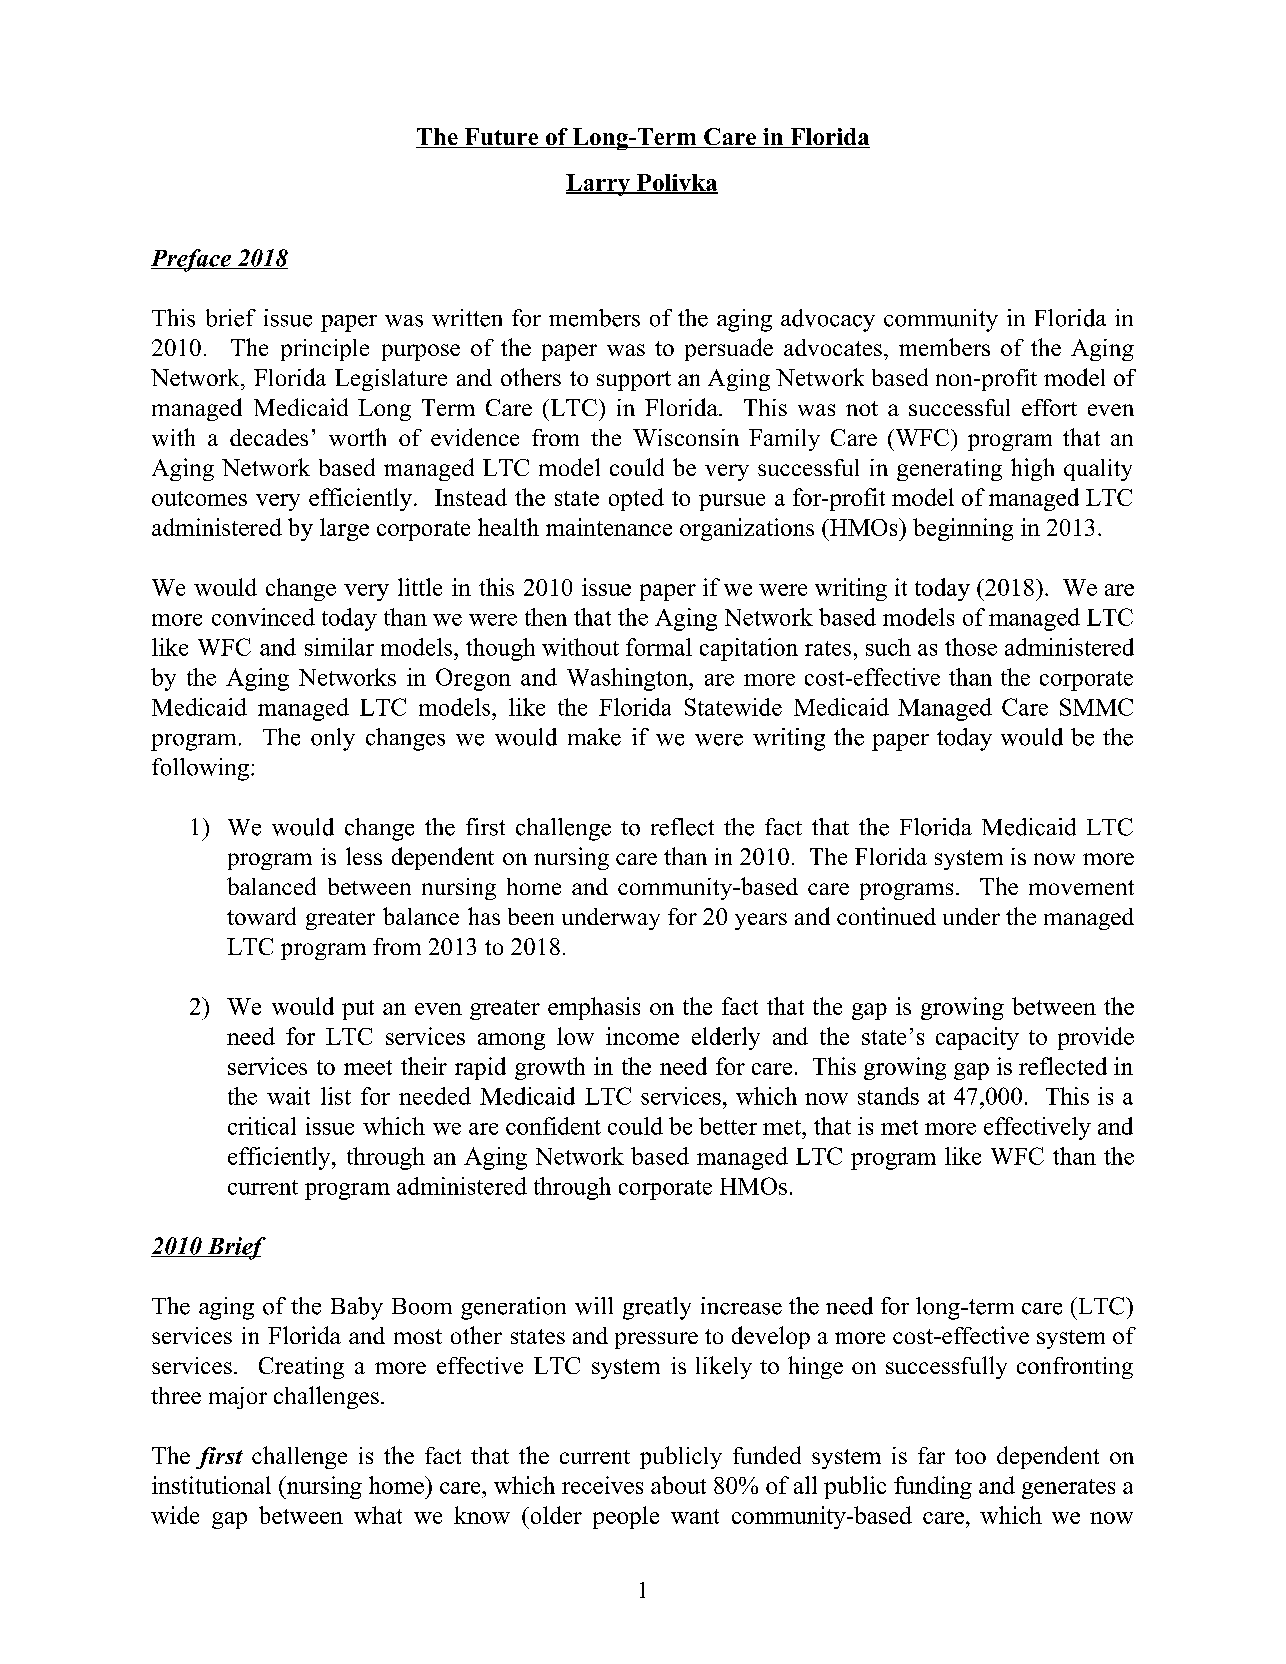  Describe the element at coordinates (263, 617) in the screenshot. I see `convinced` at that location.
